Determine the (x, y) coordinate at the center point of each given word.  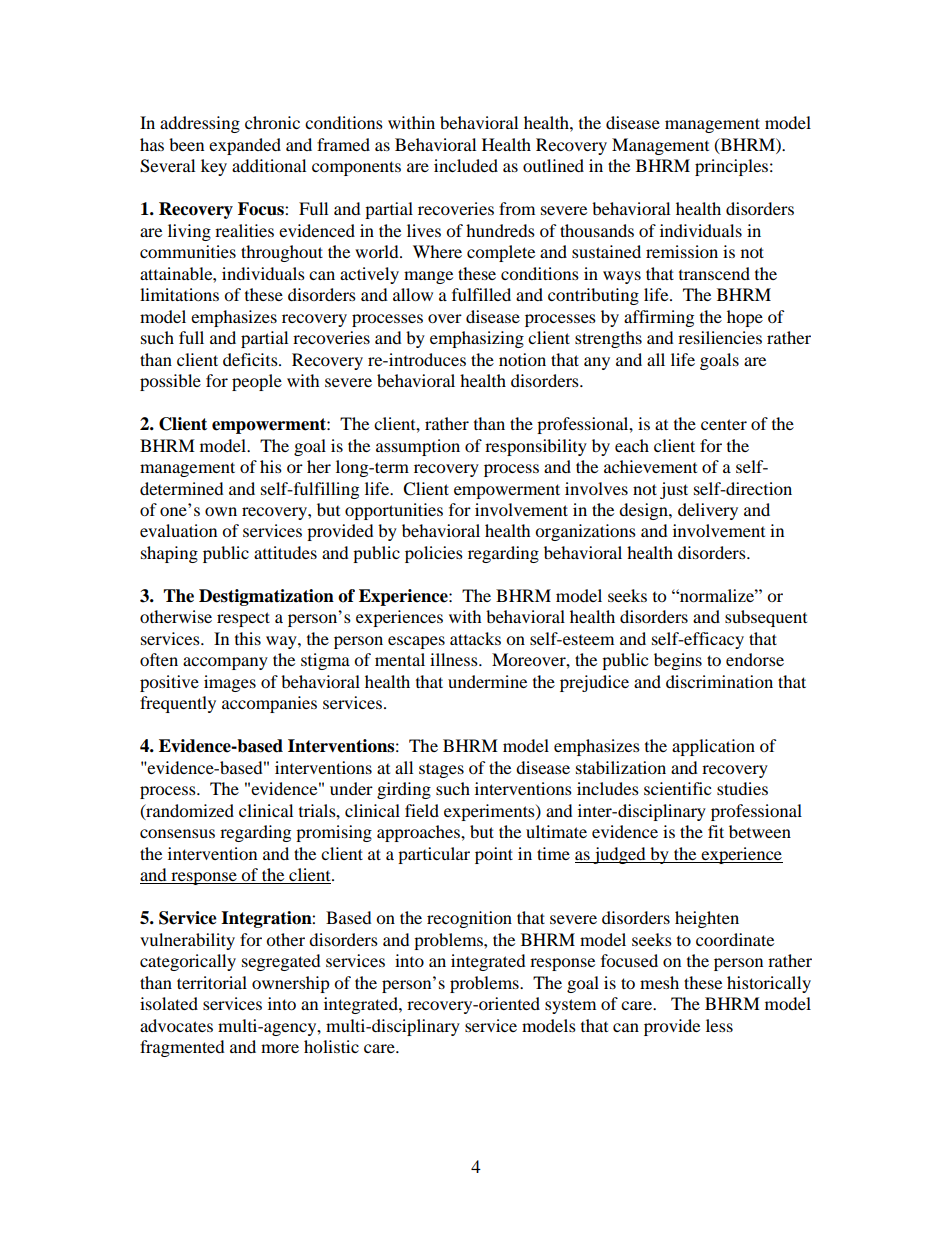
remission (682, 251)
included (466, 165)
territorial (212, 982)
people (257, 382)
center (724, 424)
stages (441, 770)
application (713, 747)
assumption (418, 447)
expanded (245, 146)
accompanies (269, 704)
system (570, 1006)
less (719, 1025)
